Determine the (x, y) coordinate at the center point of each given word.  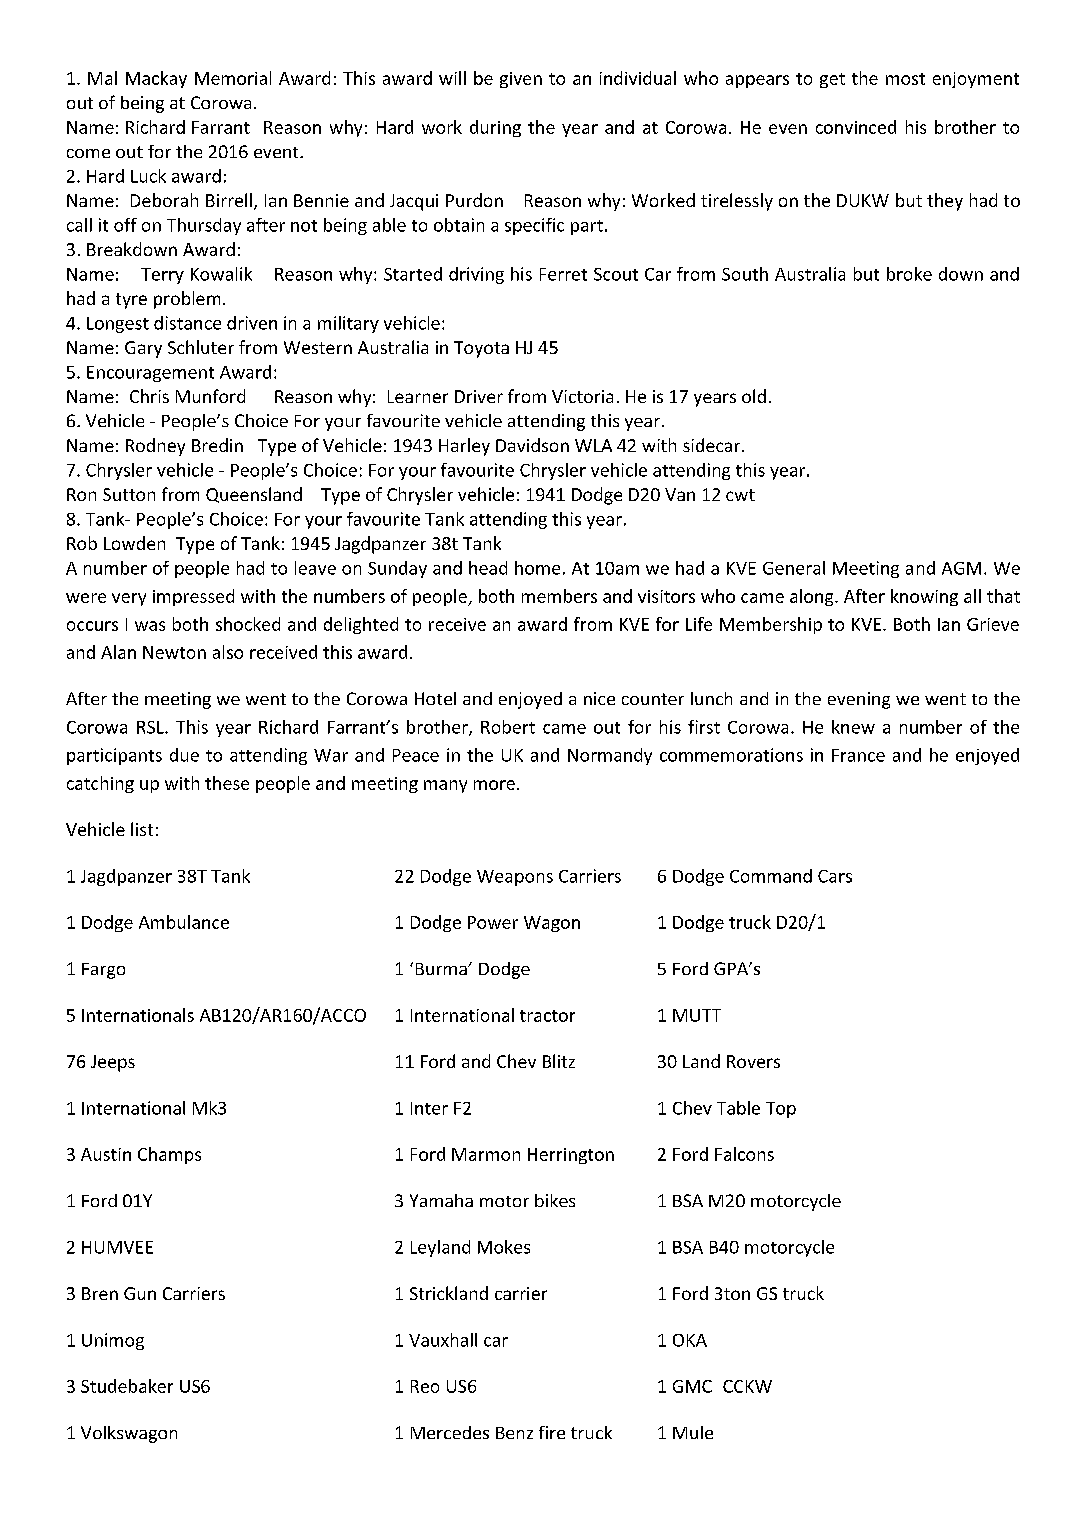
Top (781, 1110)
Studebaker (127, 1386)
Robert (508, 727)
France (858, 755)
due (184, 755)
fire (552, 1432)
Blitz (559, 1061)
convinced (856, 127)
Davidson (532, 445)
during (495, 128)
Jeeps (113, 1063)
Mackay (156, 79)
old (754, 396)
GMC (692, 1386)
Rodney (155, 447)
